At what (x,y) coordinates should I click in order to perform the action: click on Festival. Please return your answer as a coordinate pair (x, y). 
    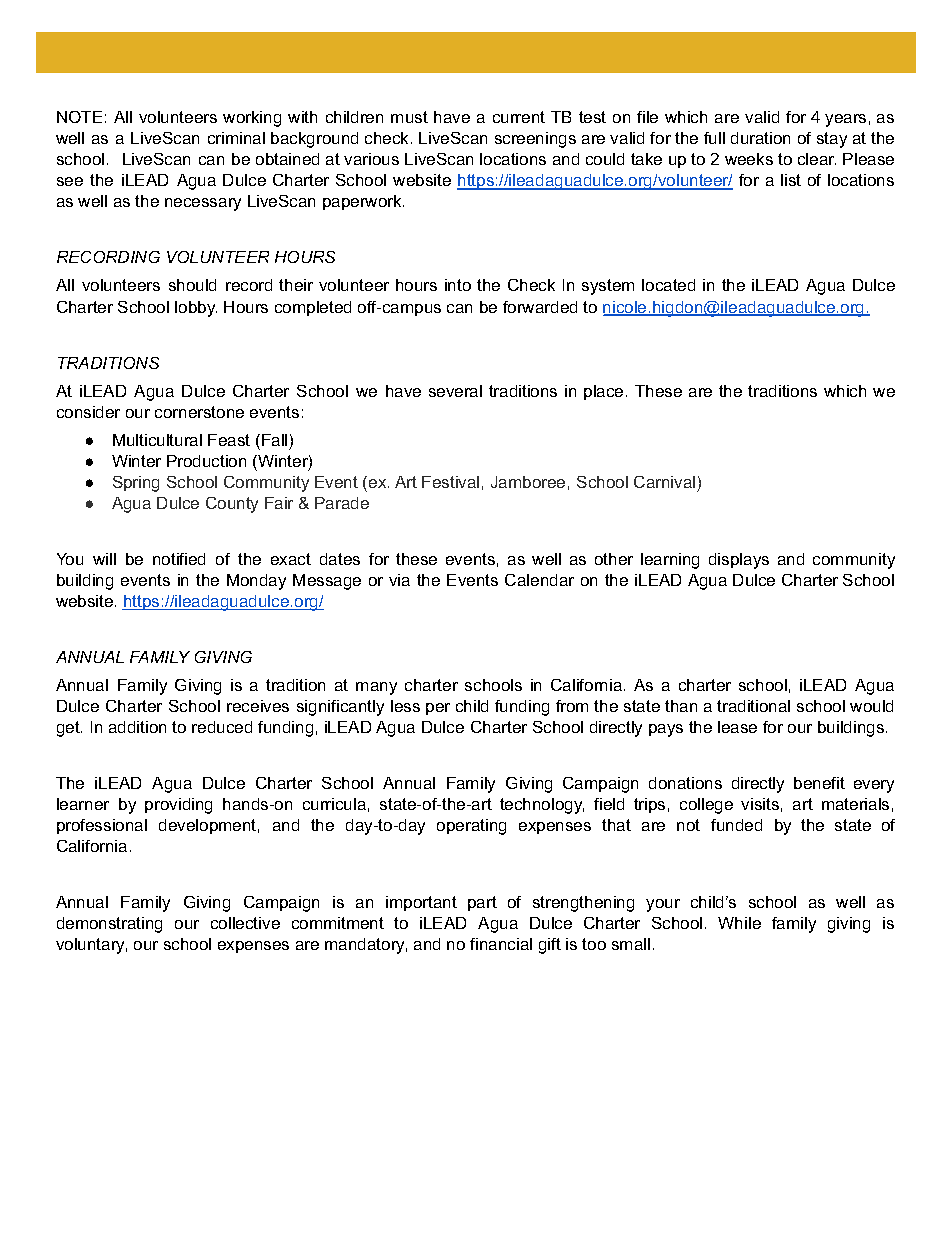
    Looking at the image, I should click on (450, 482).
